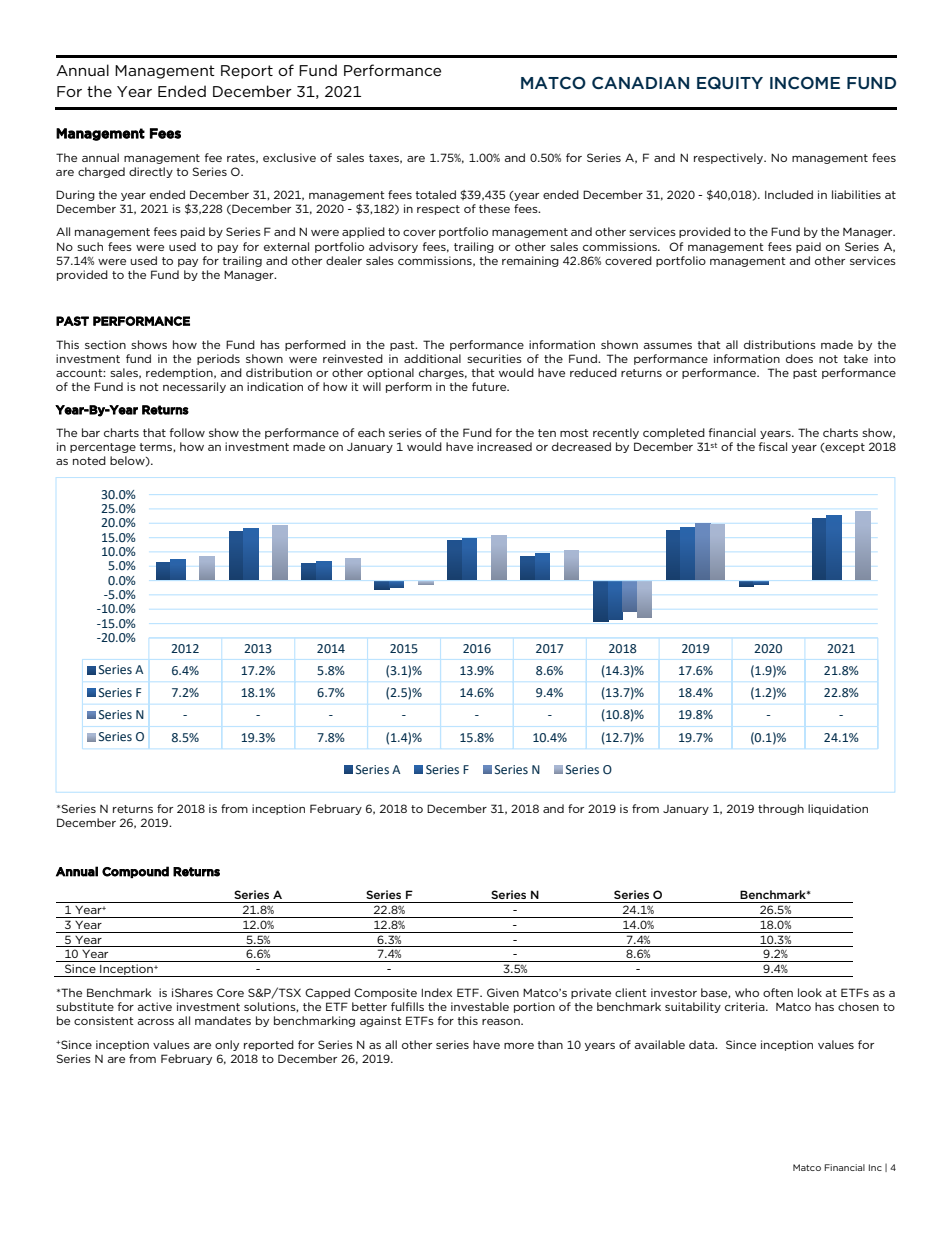  I want to click on securities, so click(494, 358).
